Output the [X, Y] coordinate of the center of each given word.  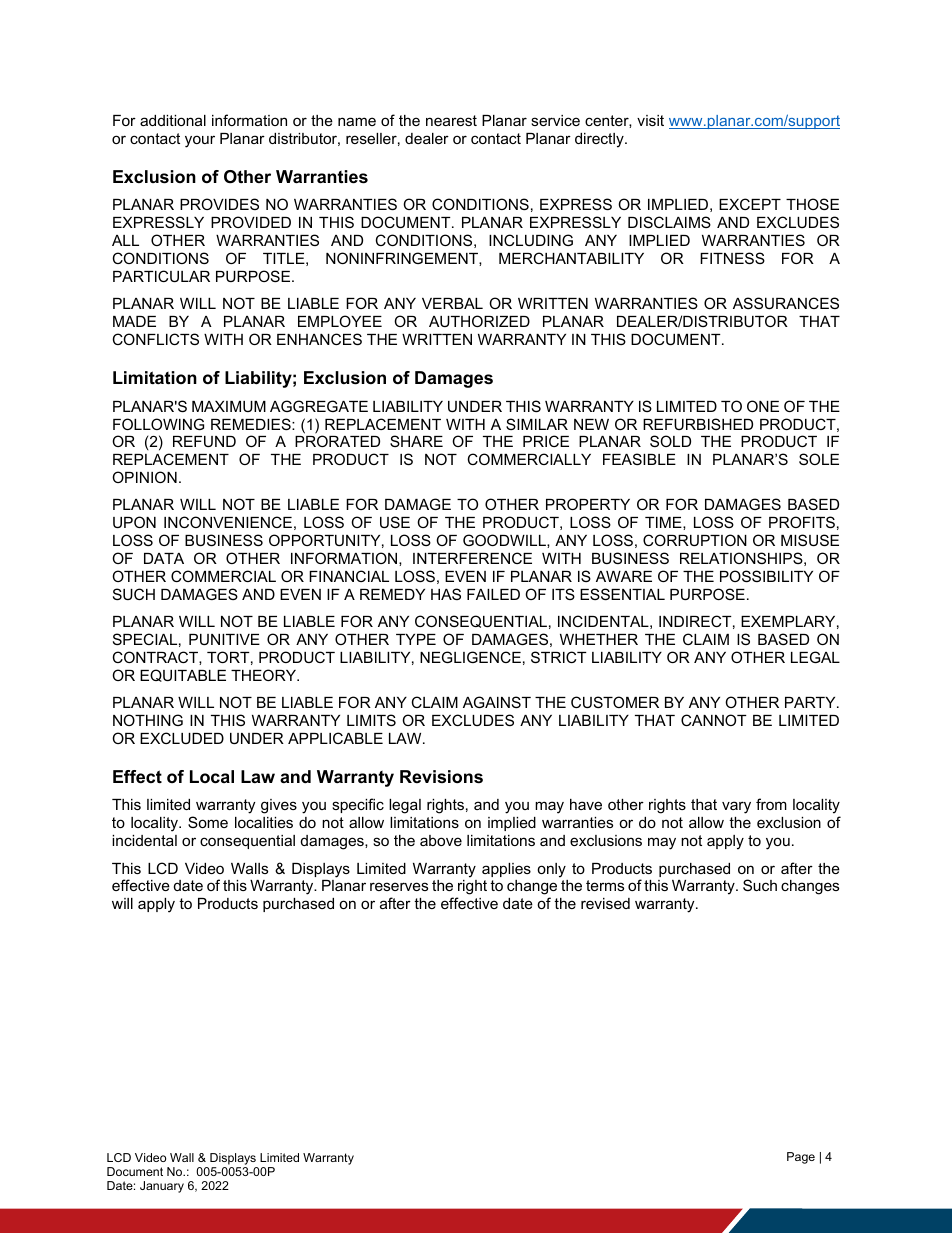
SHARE [416, 441]
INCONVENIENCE [228, 522]
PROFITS [802, 522]
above [441, 840]
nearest [451, 120]
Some [208, 822]
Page [801, 1158]
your [200, 141]
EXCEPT [750, 204]
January [162, 1187]
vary [736, 807]
